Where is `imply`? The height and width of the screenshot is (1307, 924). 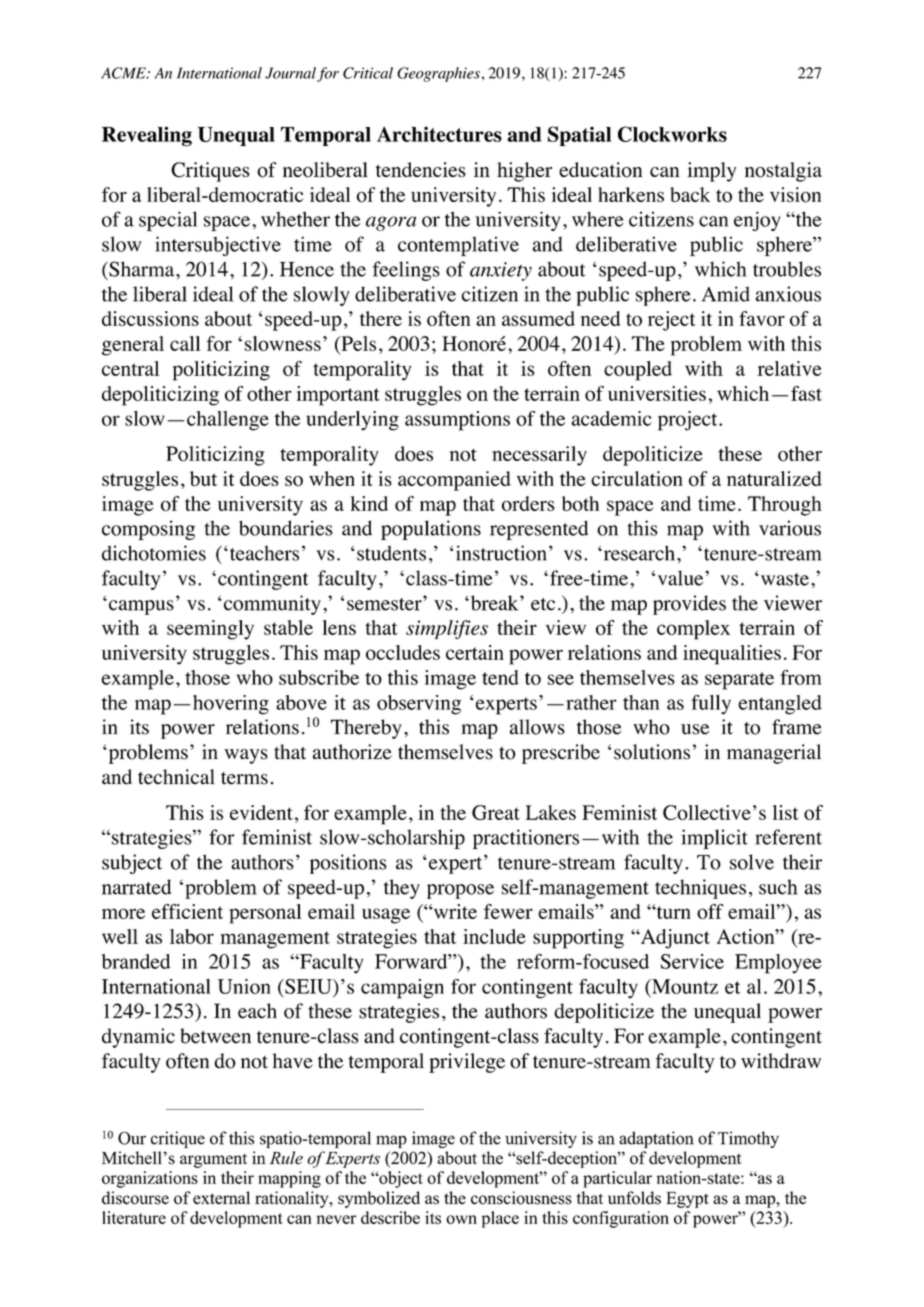 imply is located at coordinates (711, 172).
